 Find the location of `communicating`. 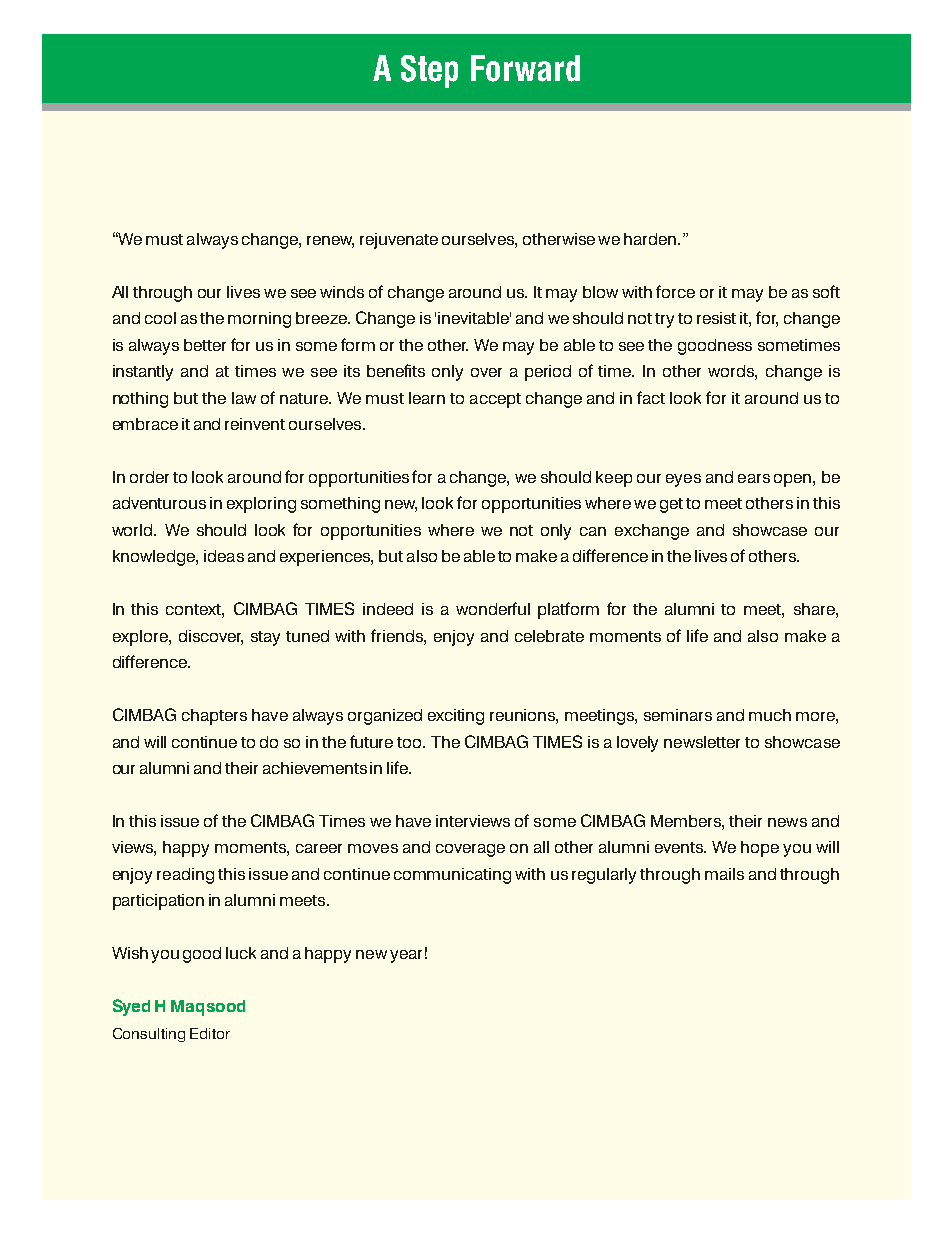

communicating is located at coordinates (452, 876).
